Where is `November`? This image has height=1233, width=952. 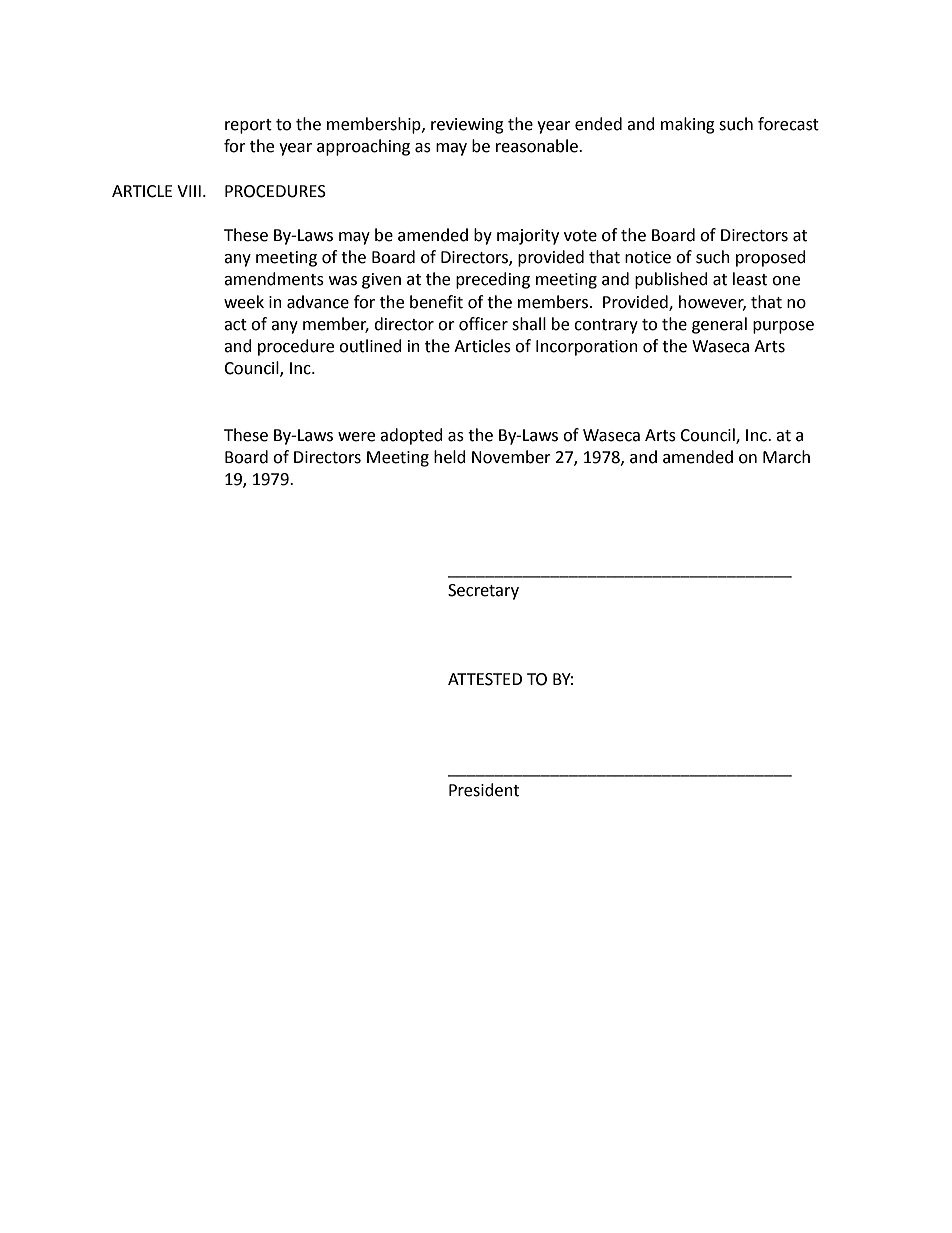 November is located at coordinates (511, 457).
